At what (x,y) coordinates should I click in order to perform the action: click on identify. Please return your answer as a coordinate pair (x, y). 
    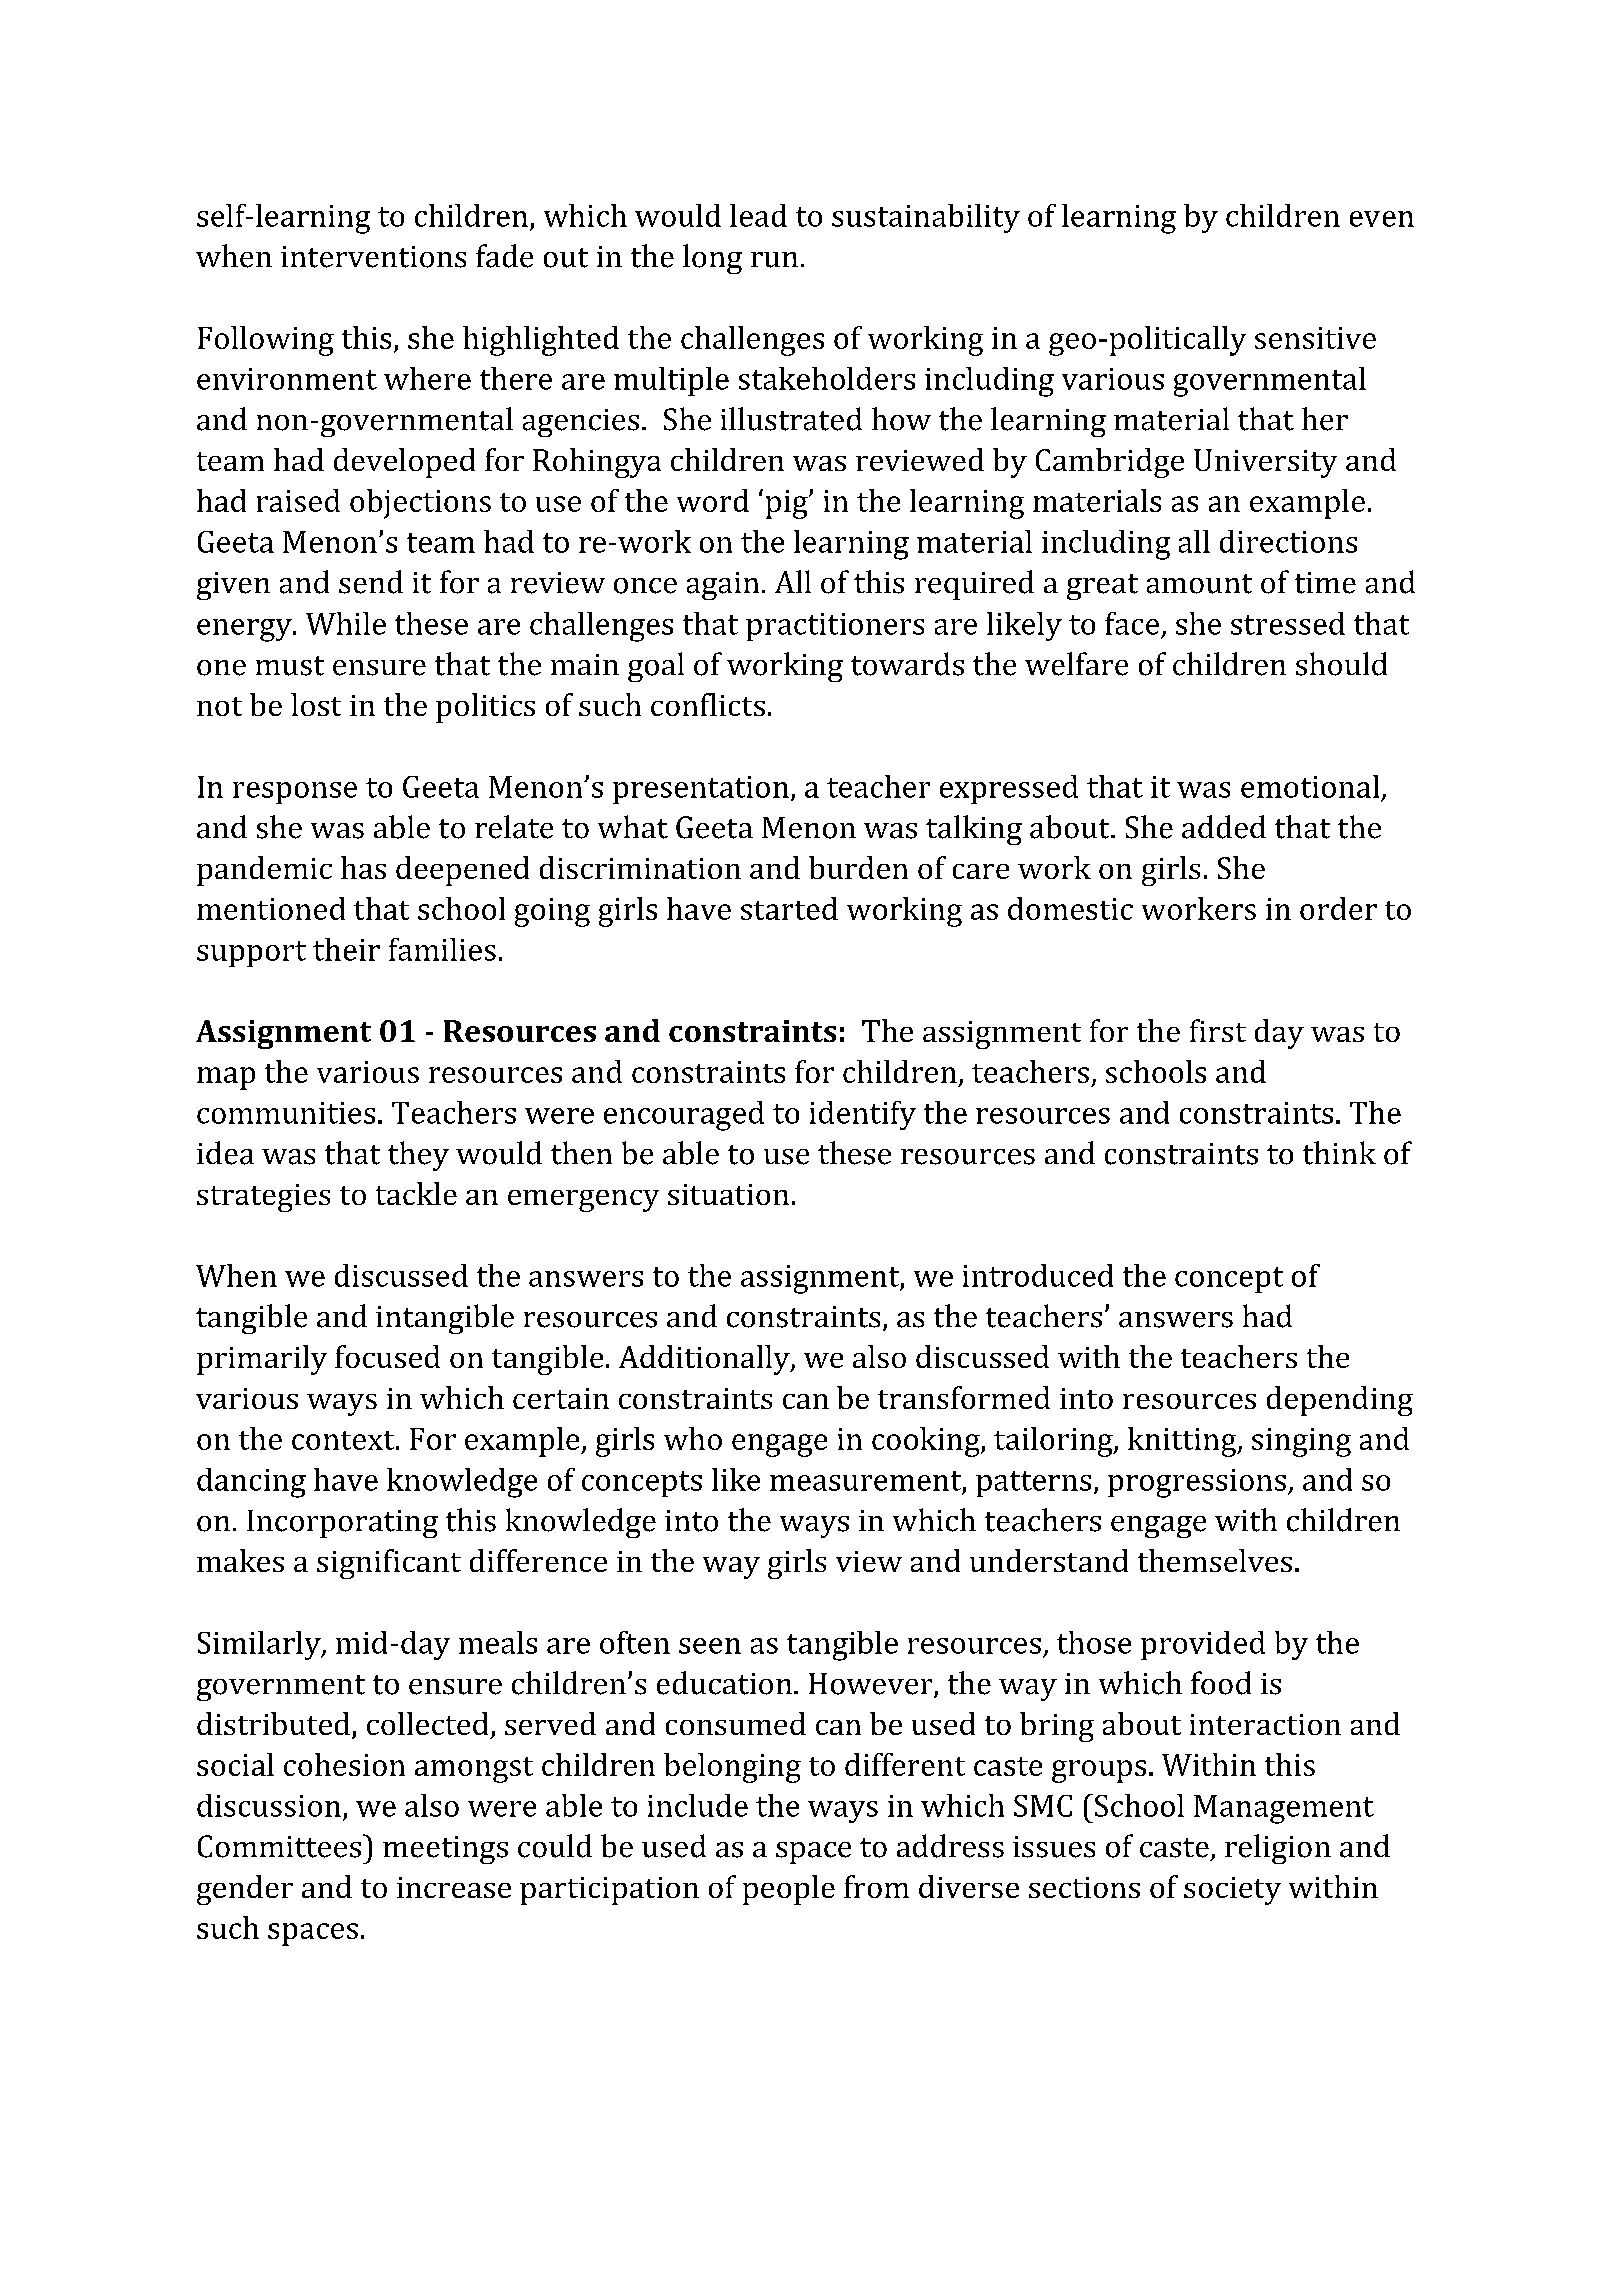
    Looking at the image, I should click on (863, 1115).
